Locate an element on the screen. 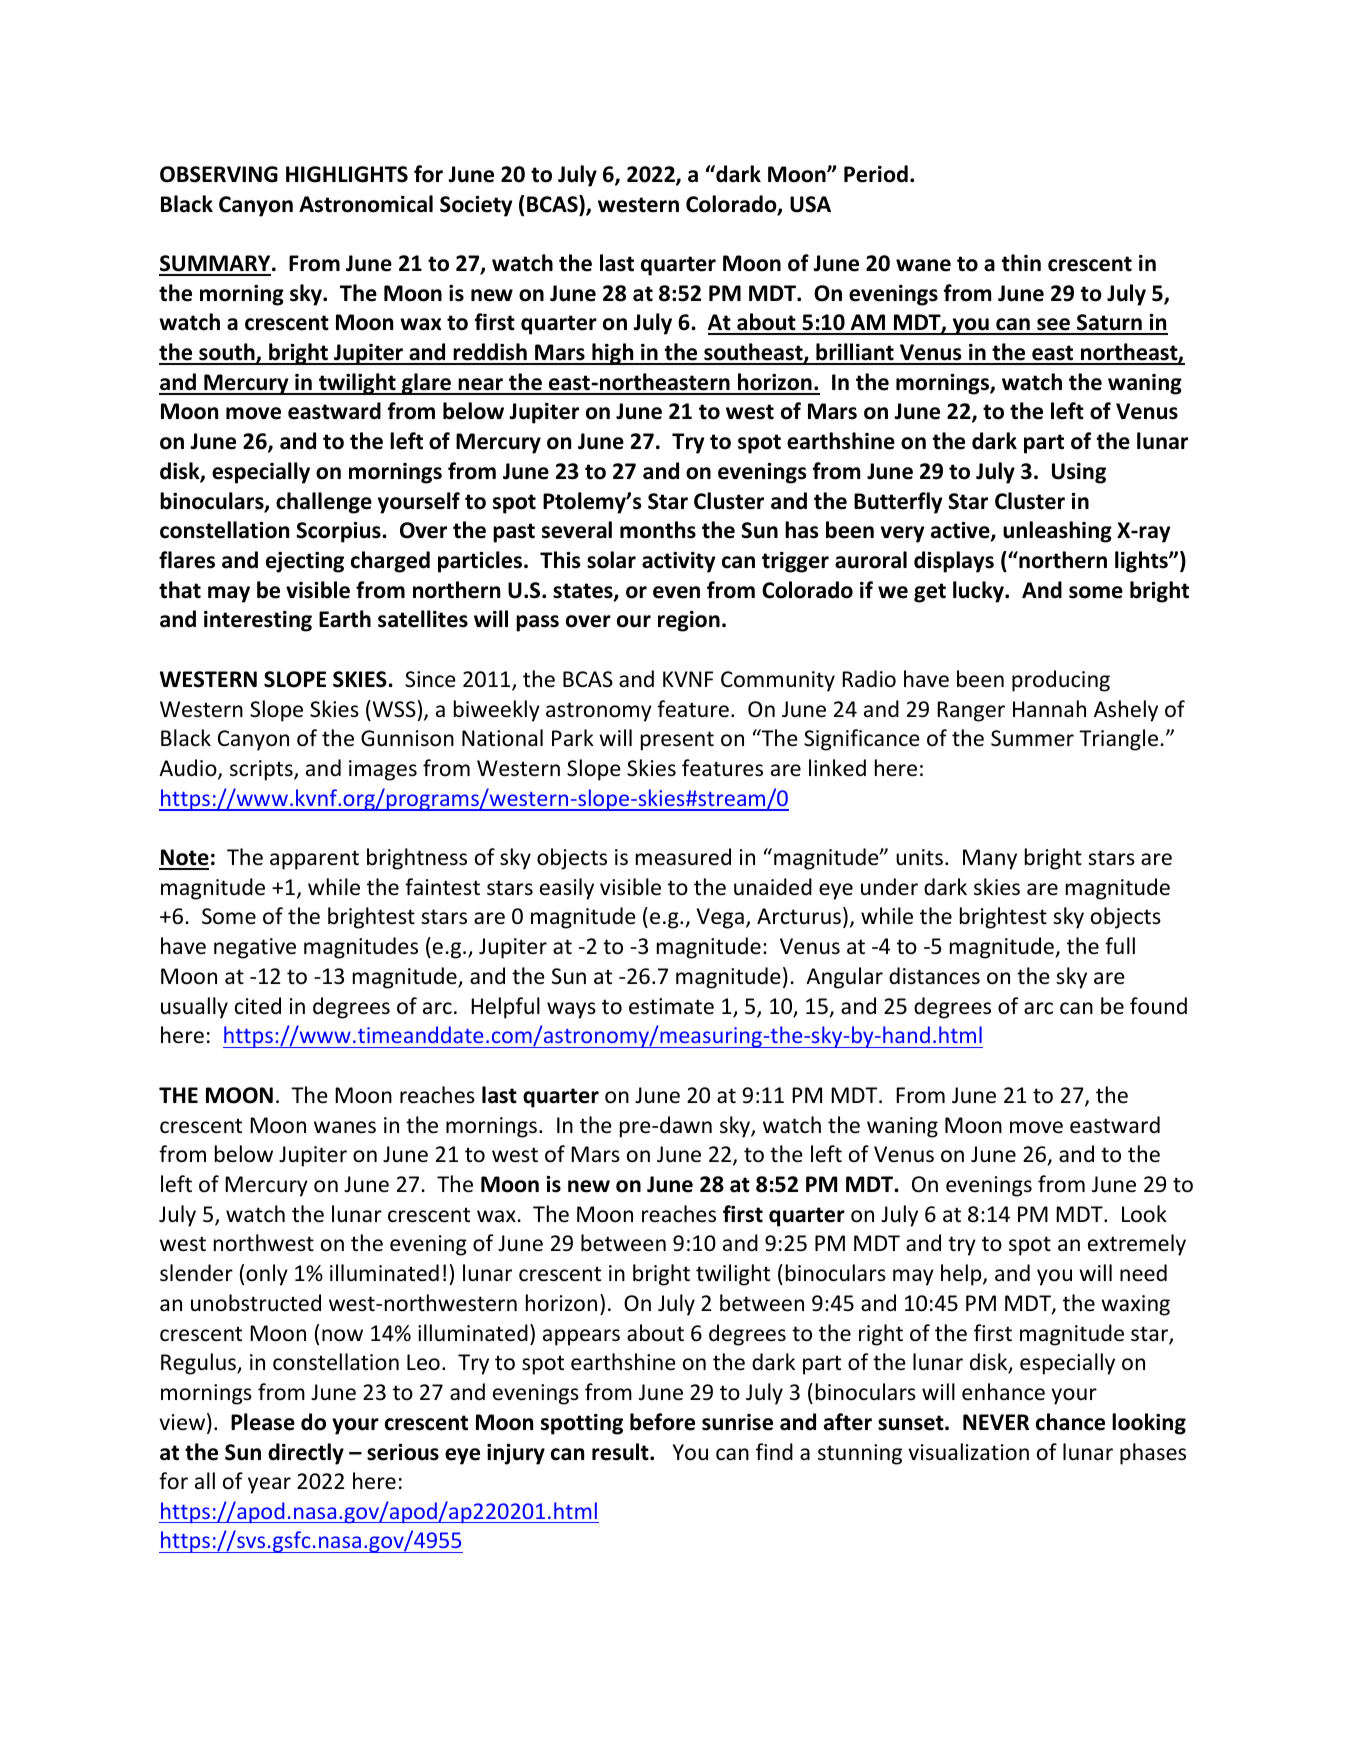 The image size is (1354, 1752). before is located at coordinates (662, 1422).
